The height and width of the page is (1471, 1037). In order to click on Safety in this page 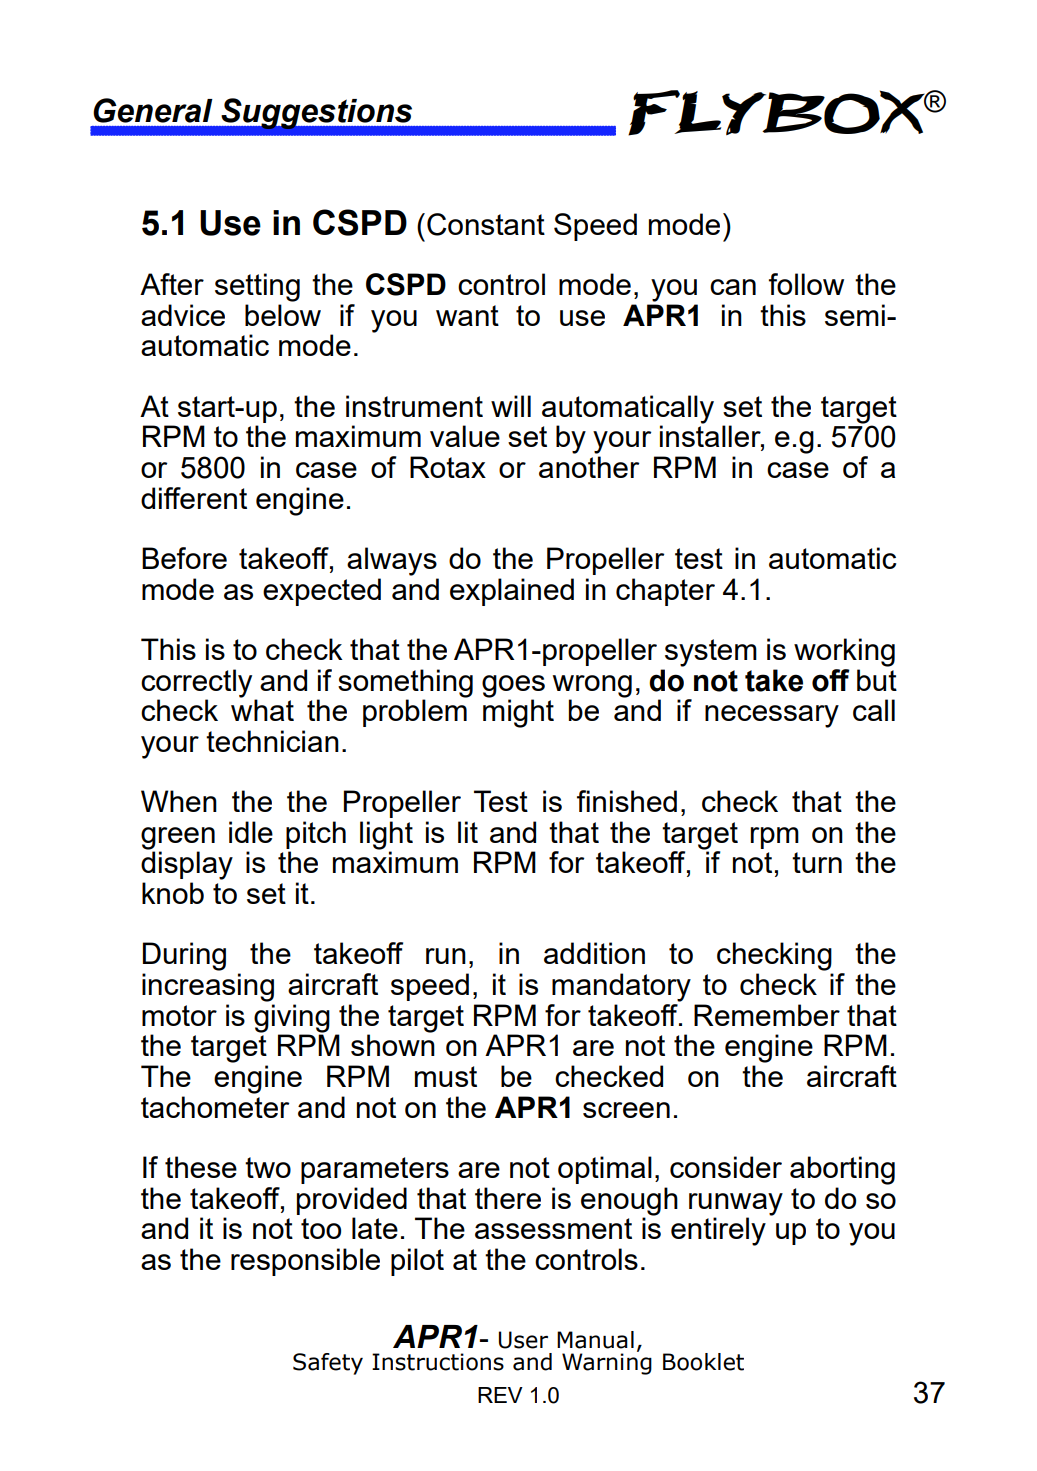, I will do `click(328, 1364)`.
